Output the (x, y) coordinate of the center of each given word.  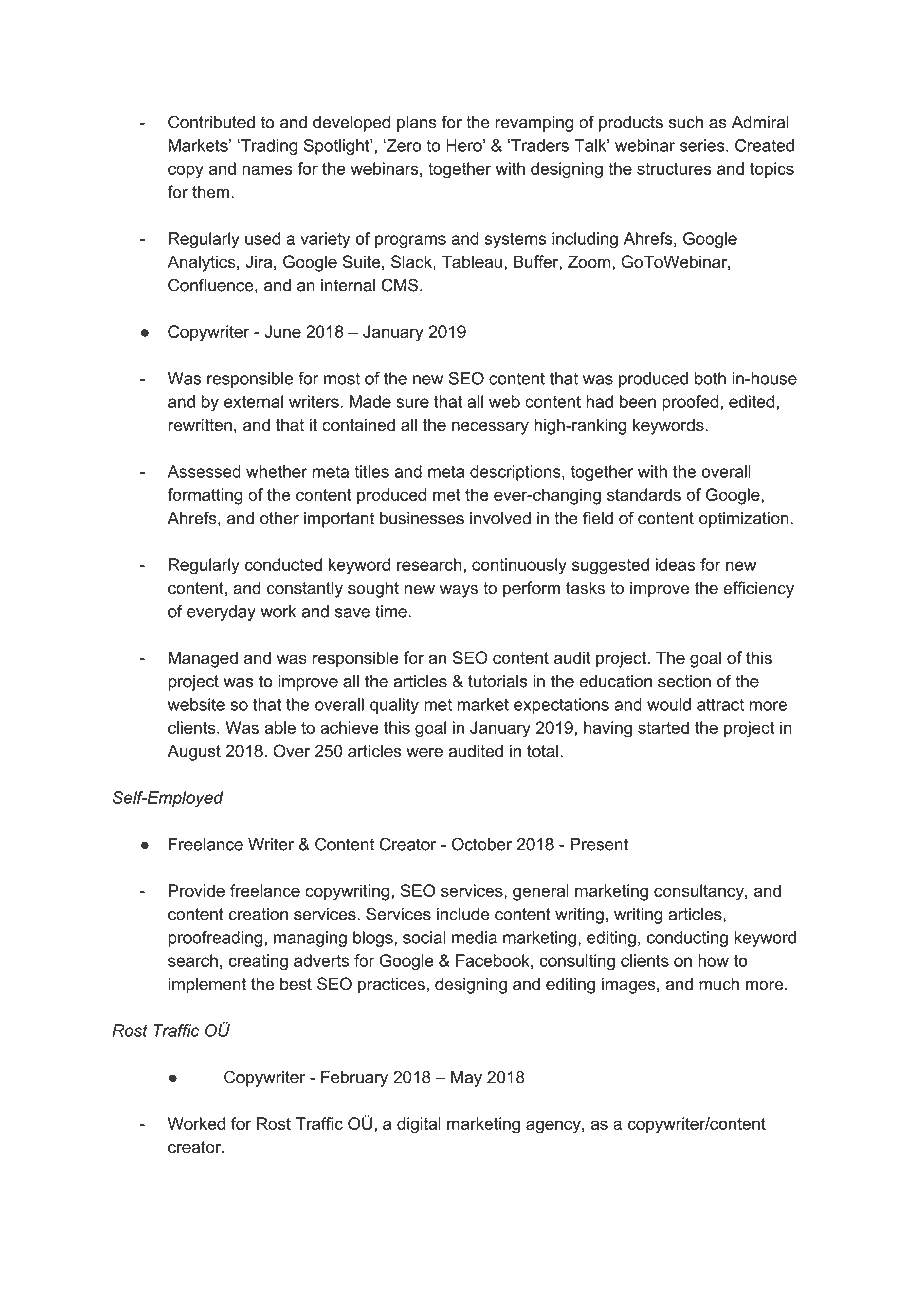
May (466, 1079)
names (267, 170)
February (354, 1079)
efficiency (758, 589)
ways (459, 591)
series (703, 145)
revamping (534, 124)
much (719, 984)
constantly (305, 589)
